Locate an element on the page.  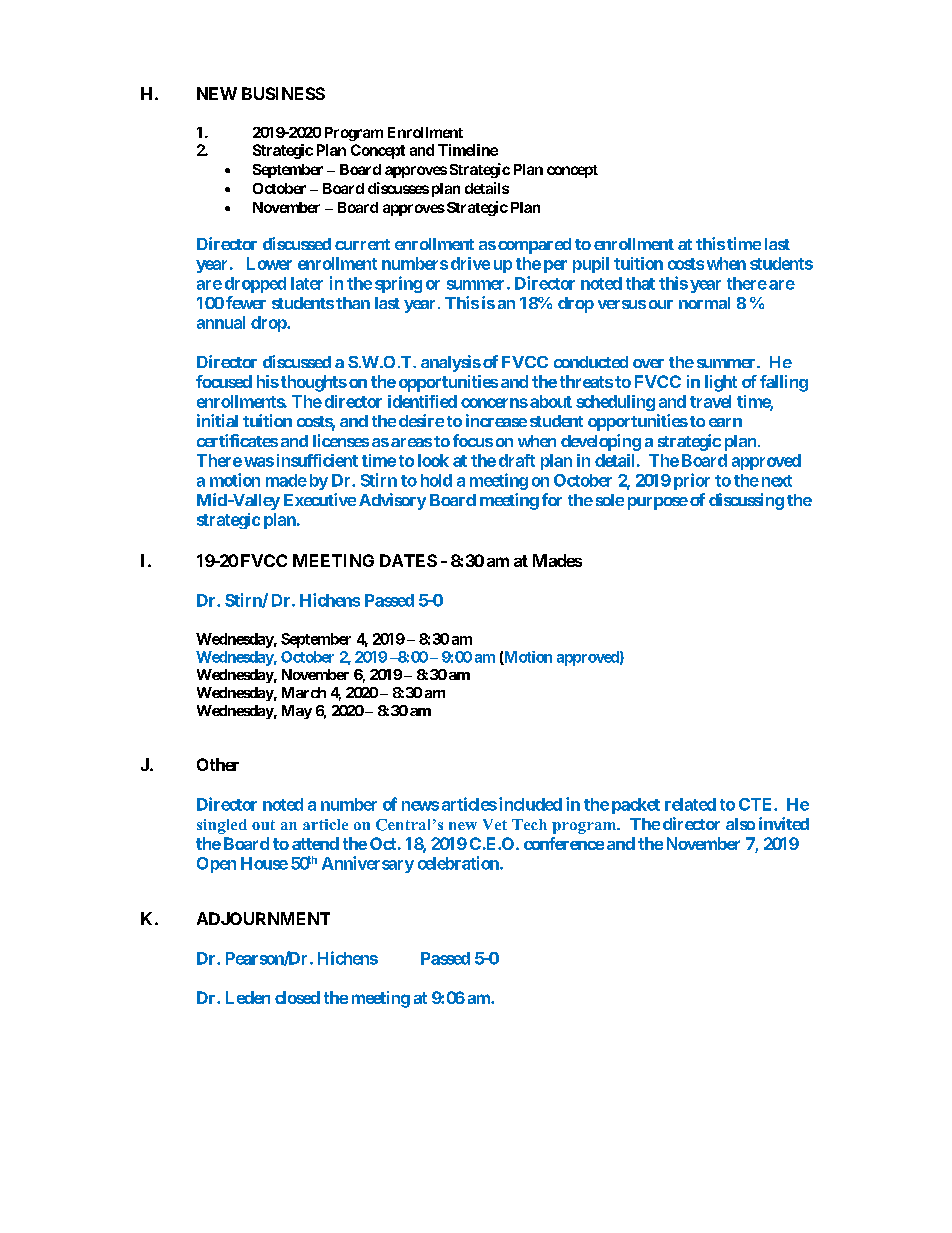
compared is located at coordinates (534, 246).
